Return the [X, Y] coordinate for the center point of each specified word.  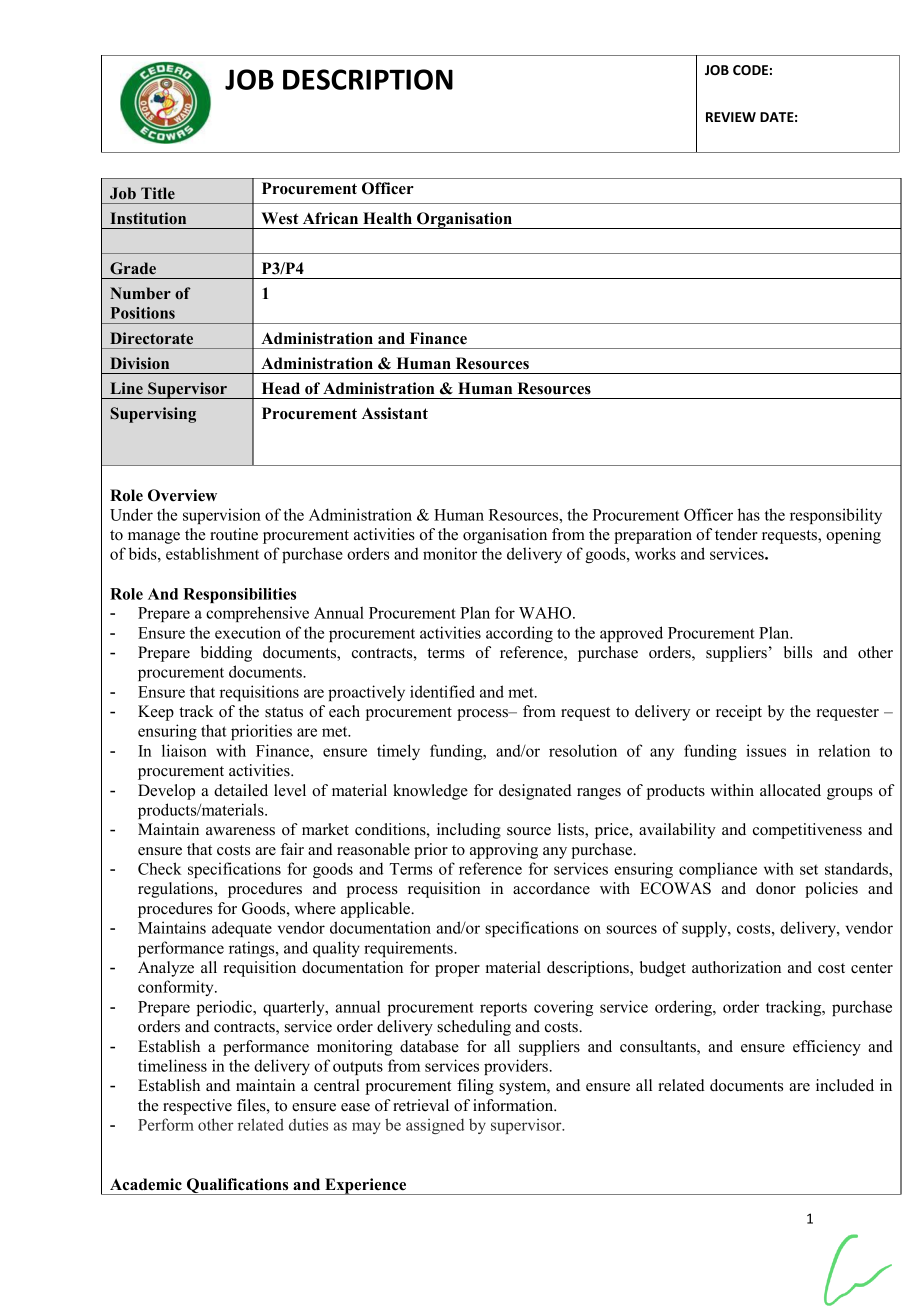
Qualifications [237, 1186]
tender [736, 534]
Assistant [395, 413]
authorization [736, 967]
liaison [184, 750]
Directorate [151, 338]
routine [234, 534]
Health [387, 218]
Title [158, 193]
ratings [253, 949]
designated [535, 792]
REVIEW [731, 117]
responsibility [836, 516]
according [519, 634]
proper [457, 971]
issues [766, 750]
